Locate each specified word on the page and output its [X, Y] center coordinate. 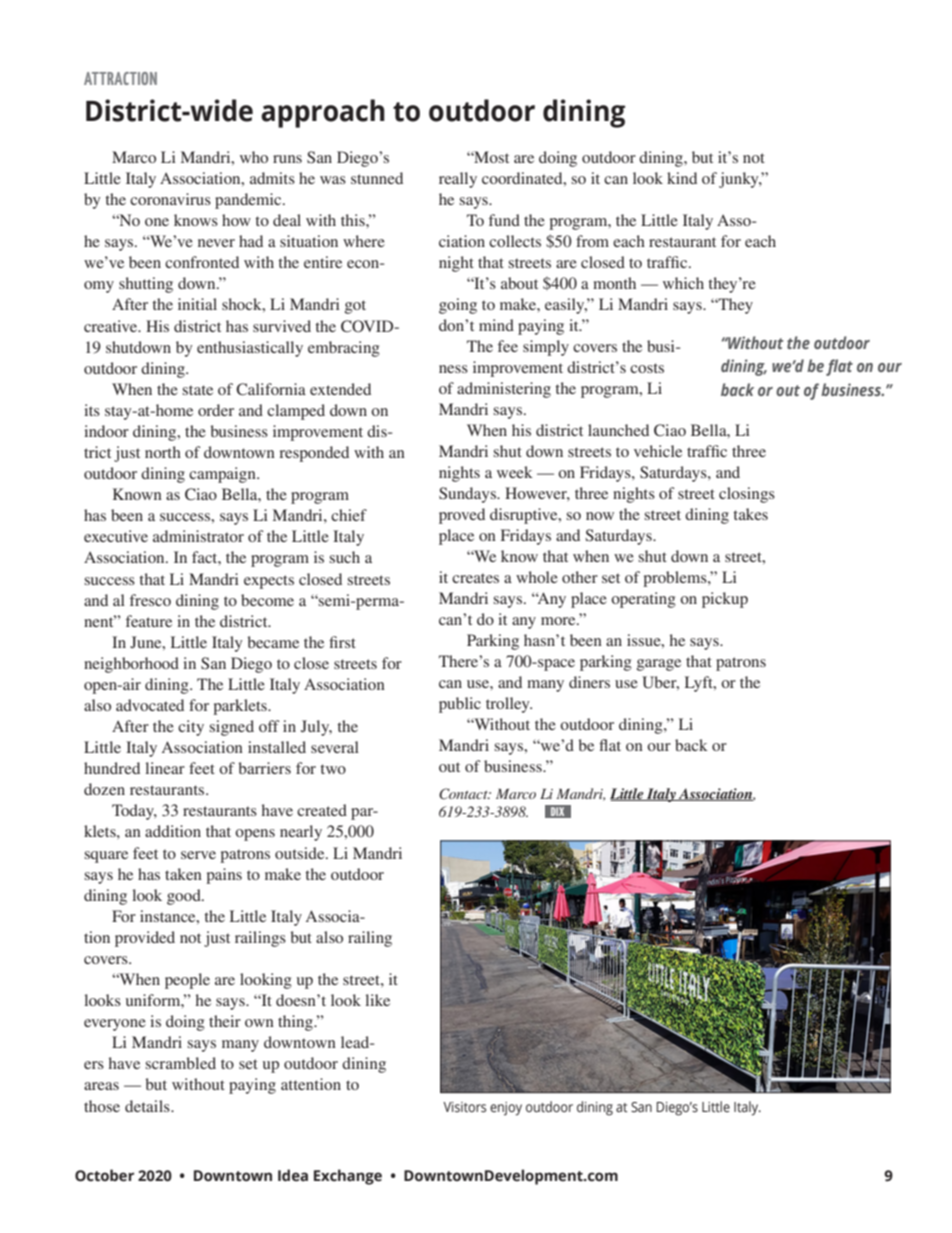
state [197, 390]
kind [682, 178]
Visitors [464, 1107]
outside [301, 853]
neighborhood [131, 665]
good [185, 897]
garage [659, 665]
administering [504, 390]
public [460, 705]
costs [647, 368]
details [148, 1106]
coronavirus [170, 199]
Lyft [700, 684]
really [458, 180]
